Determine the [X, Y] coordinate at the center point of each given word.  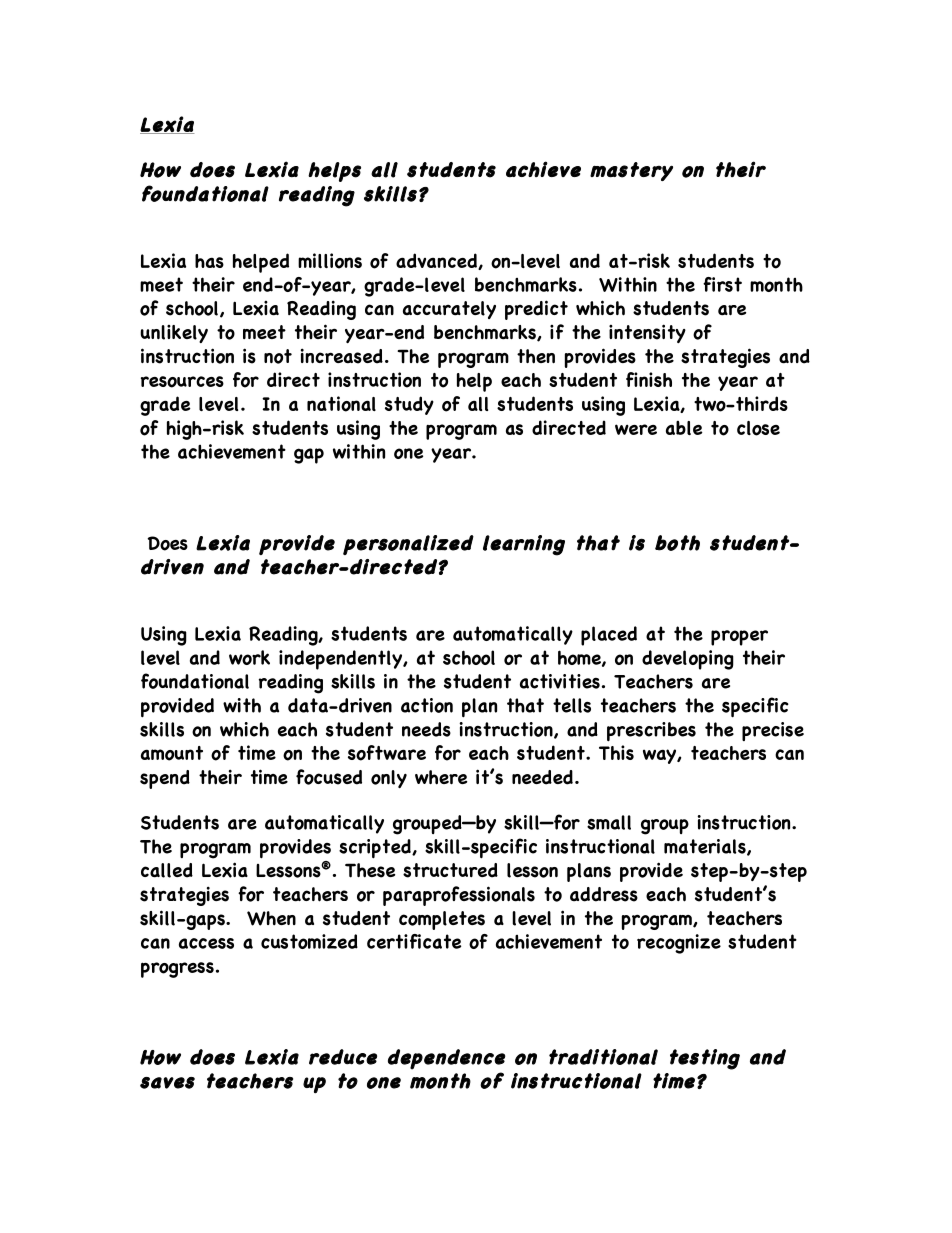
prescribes [651, 732]
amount [172, 753]
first [722, 284]
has [209, 261]
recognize [679, 944]
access [206, 943]
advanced [437, 261]
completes [442, 920]
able [684, 428]
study [409, 405]
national [341, 404]
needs [426, 729]
